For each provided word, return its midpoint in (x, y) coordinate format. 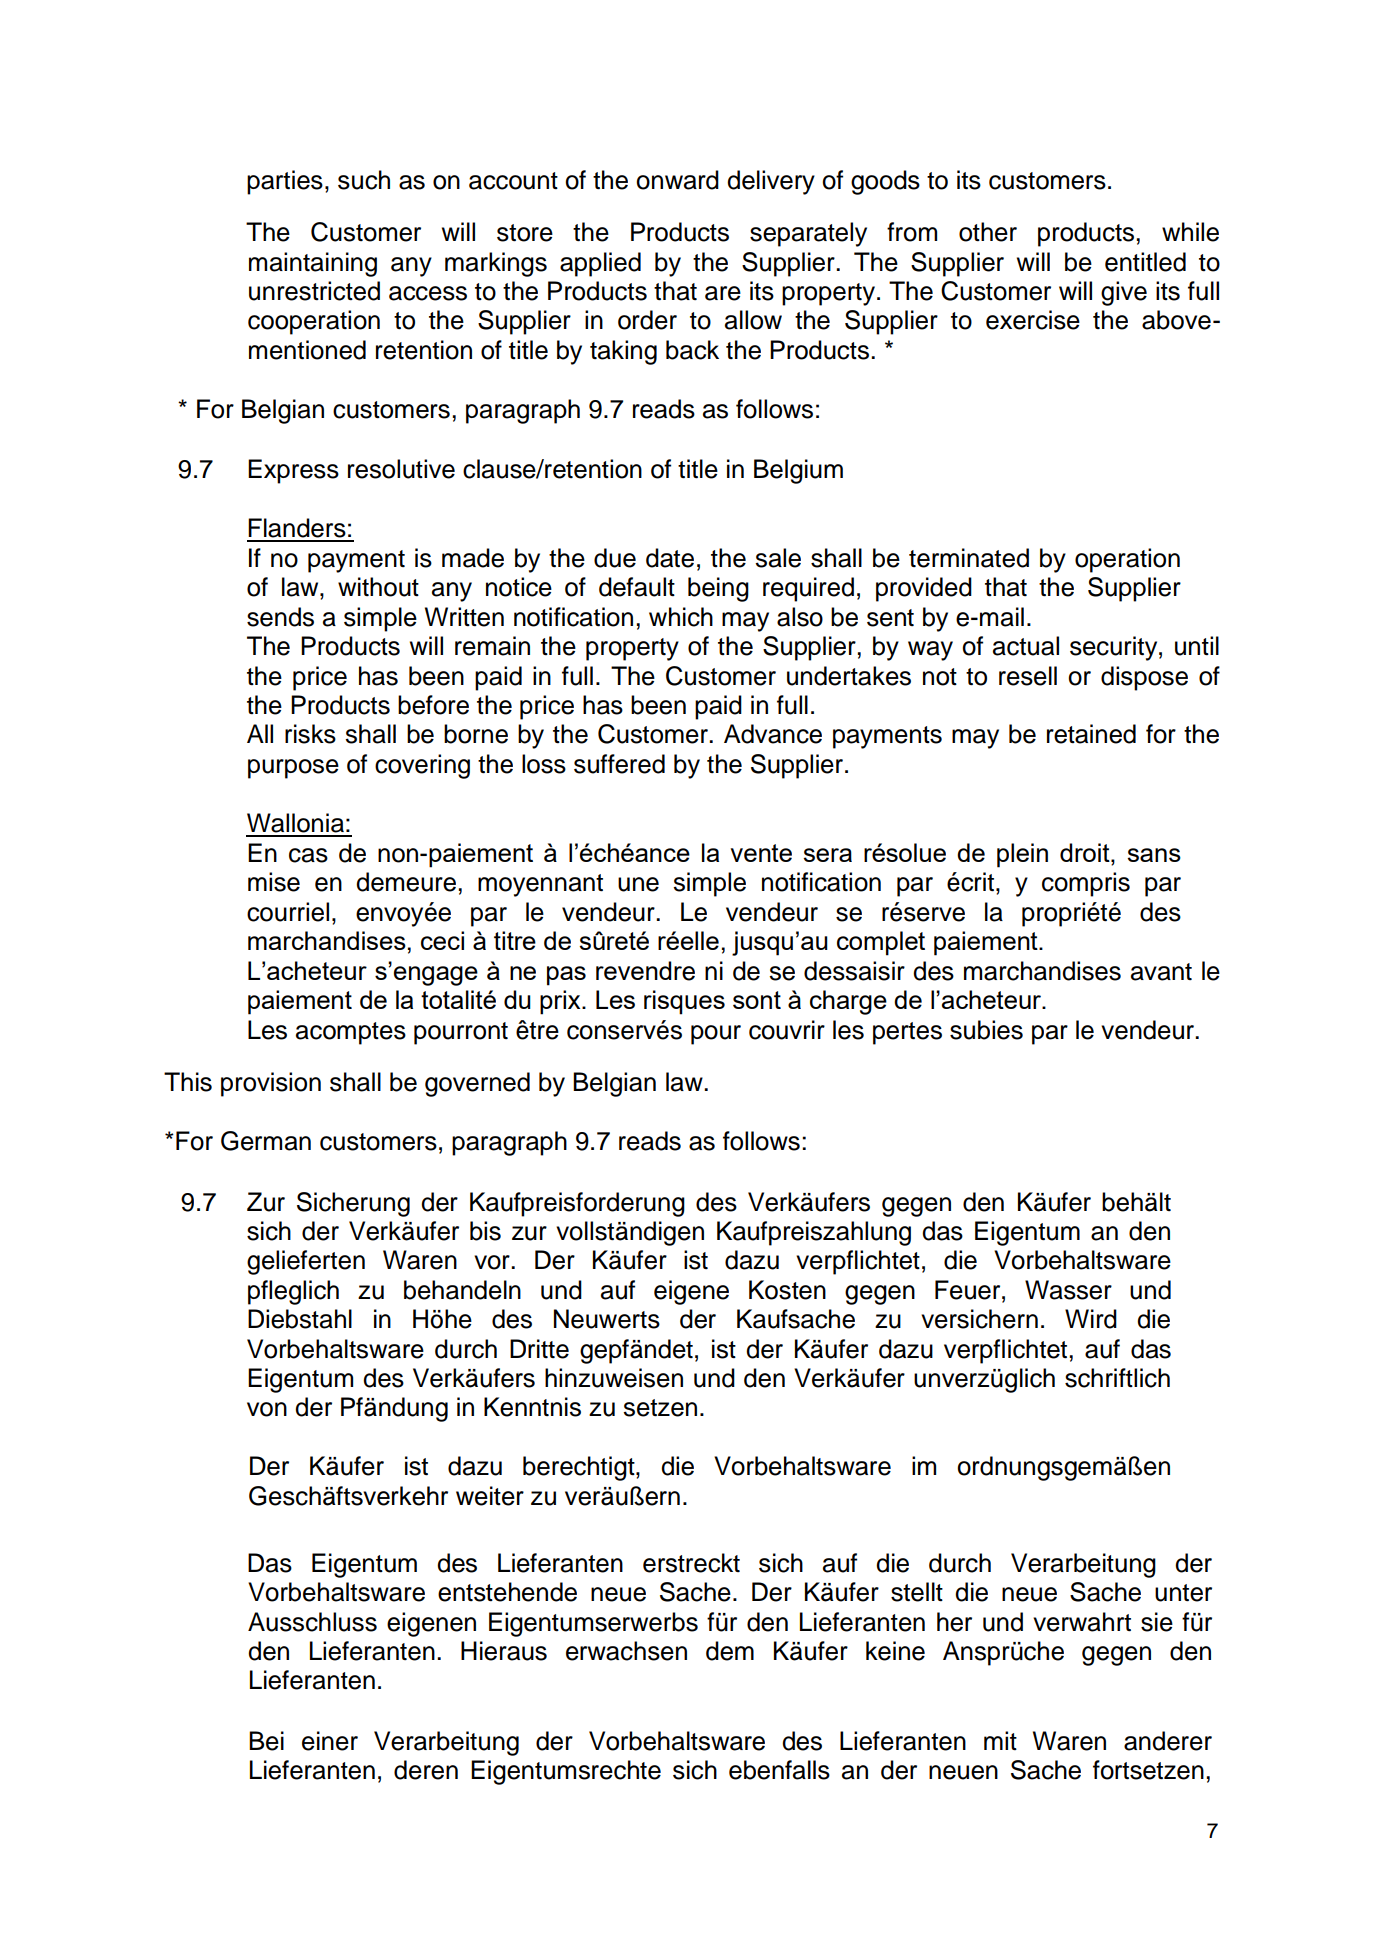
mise (274, 882)
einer (330, 1741)
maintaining (313, 264)
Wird (1091, 1319)
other (988, 232)
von (267, 1409)
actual (1026, 646)
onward (677, 180)
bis (485, 1231)
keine (895, 1651)
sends (280, 617)
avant (1161, 972)
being (718, 589)
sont (757, 1000)
